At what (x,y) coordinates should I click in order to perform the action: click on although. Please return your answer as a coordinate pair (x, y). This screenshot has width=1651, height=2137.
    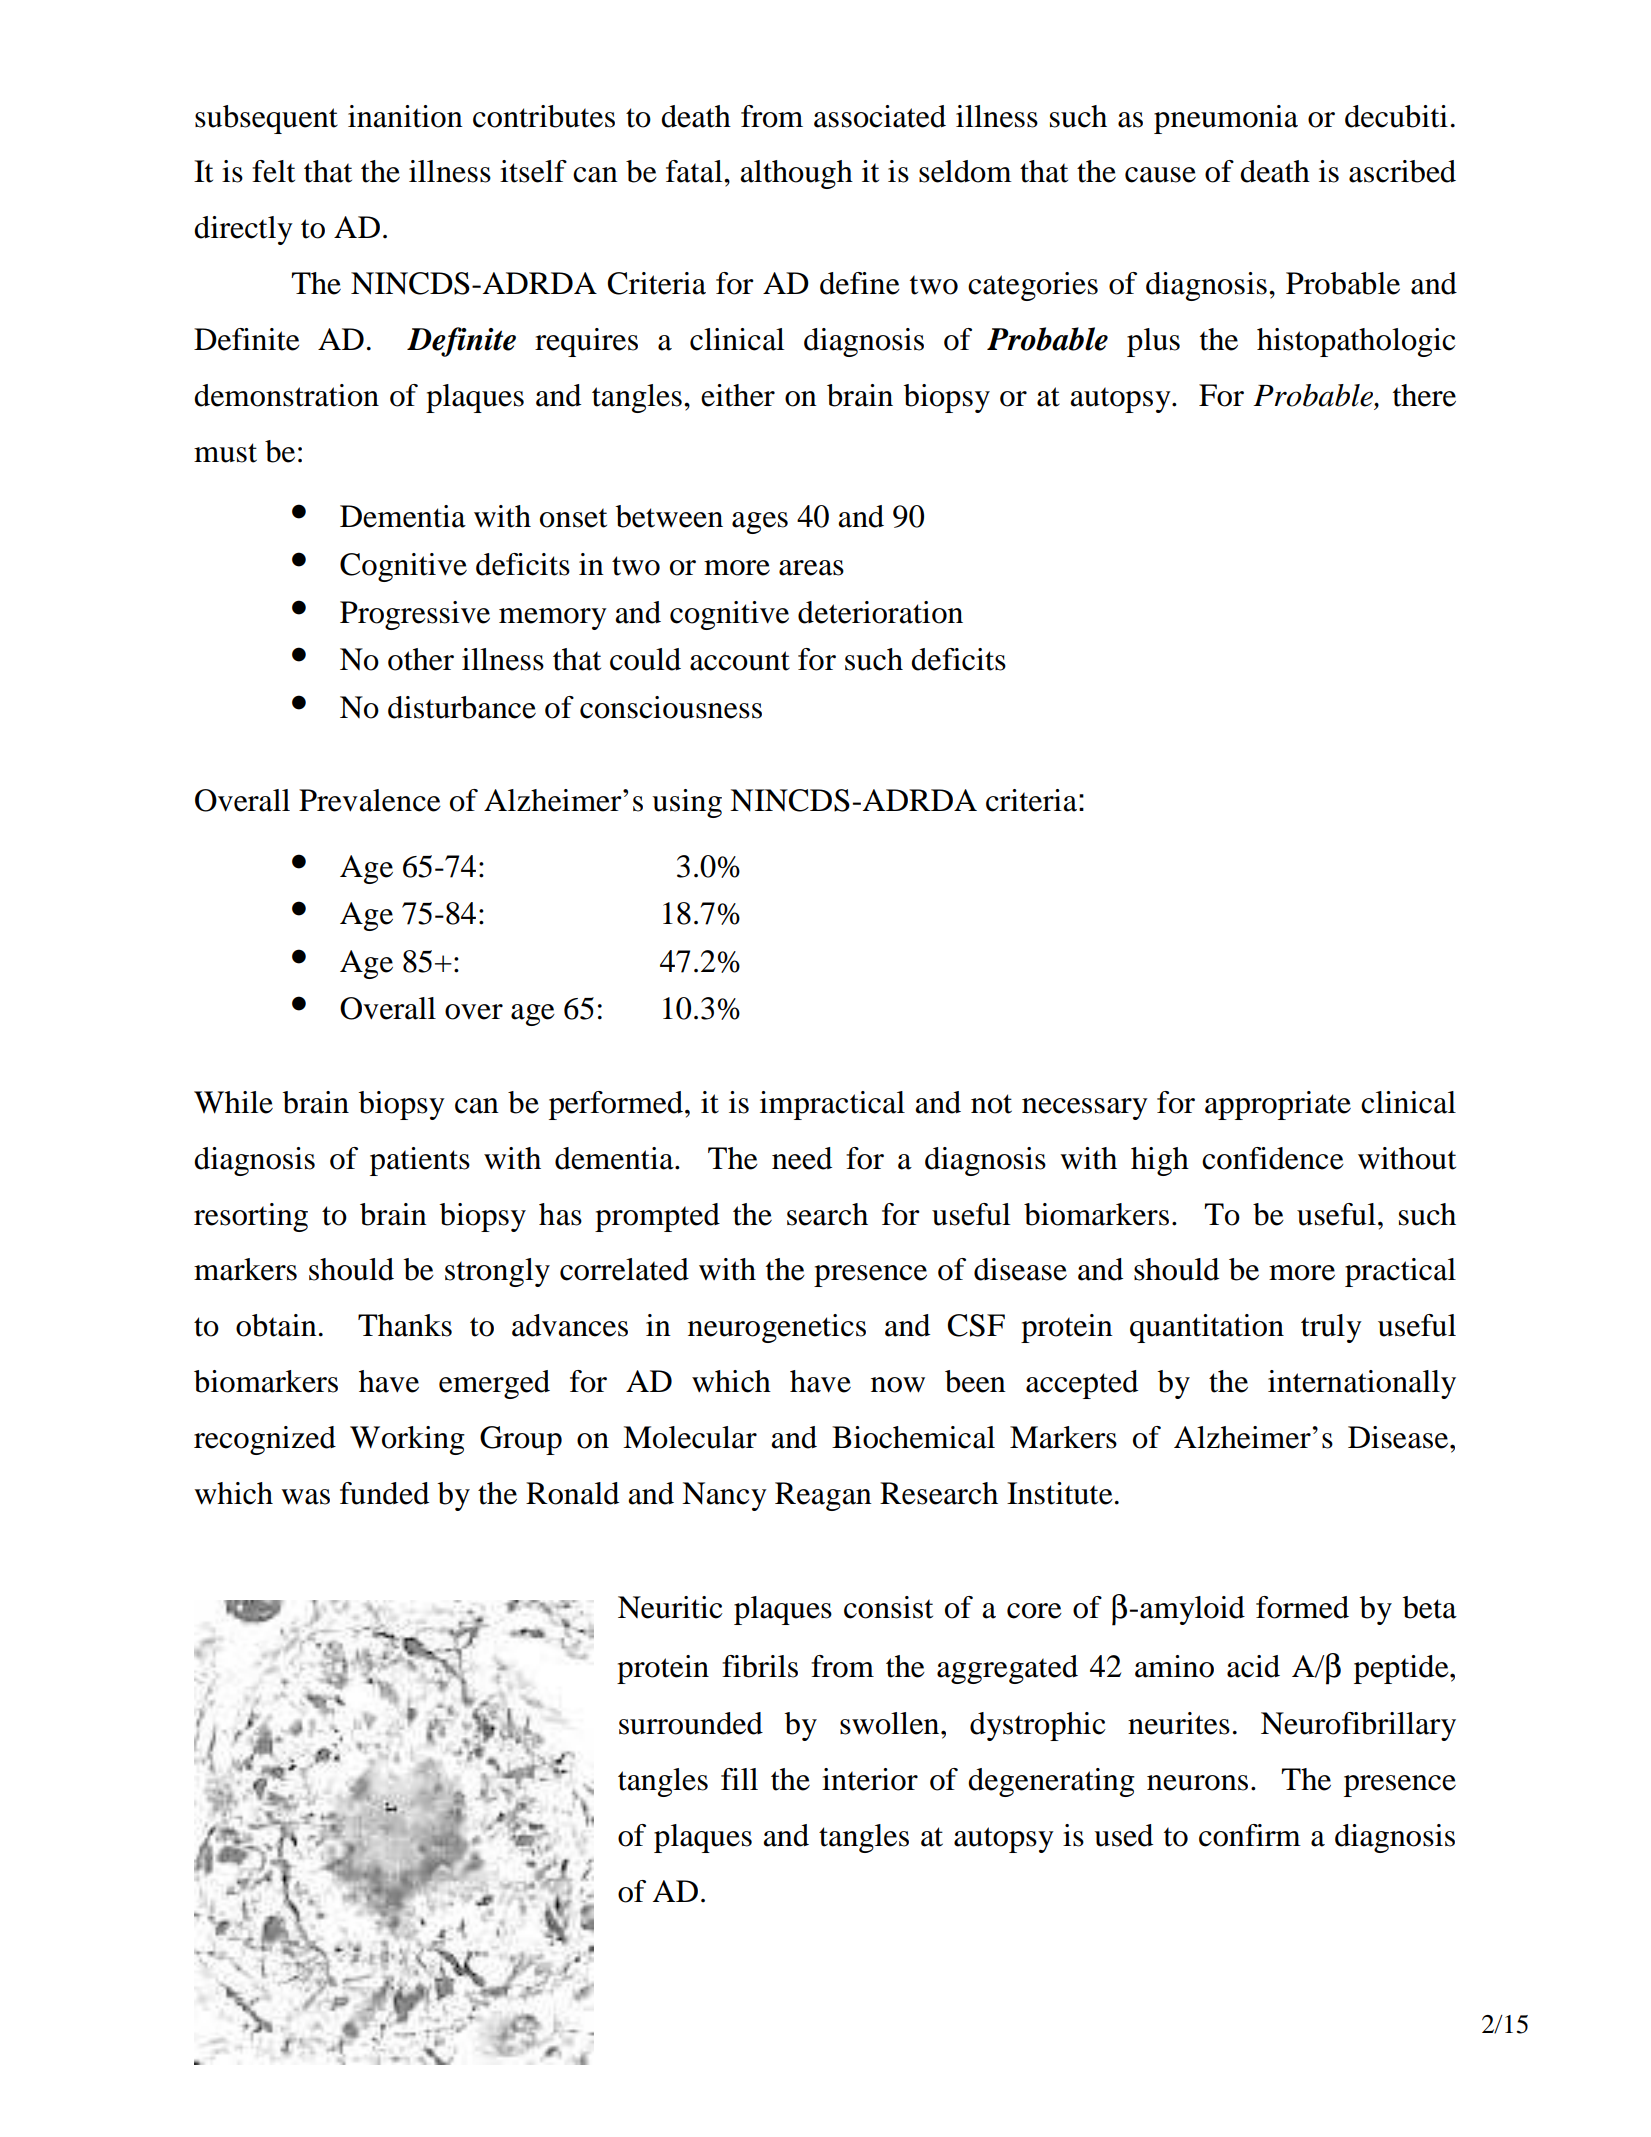
    Looking at the image, I should click on (796, 174).
